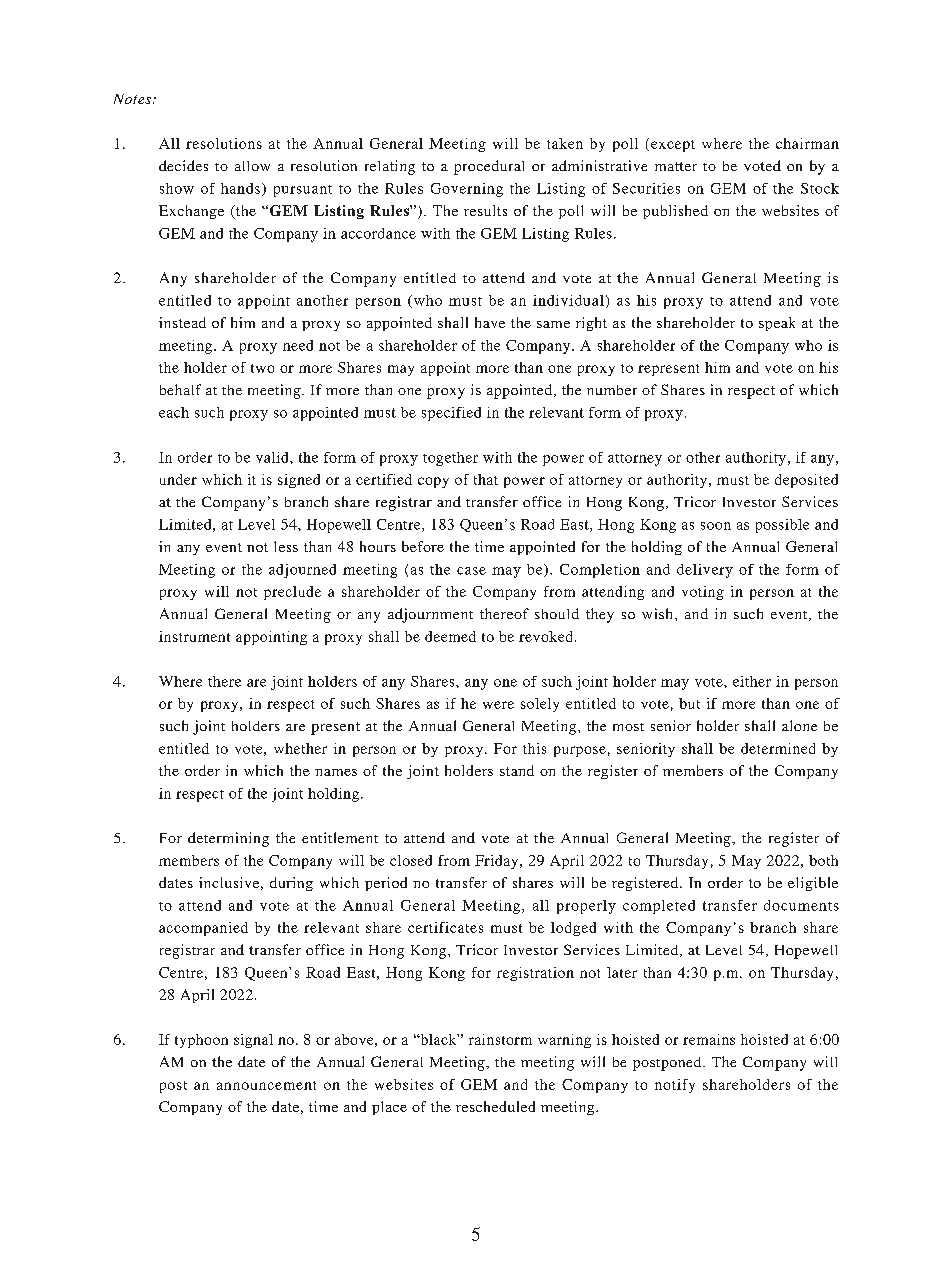 The image size is (952, 1270). What do you see at coordinates (806, 481) in the screenshot?
I see `deposited` at bounding box center [806, 481].
